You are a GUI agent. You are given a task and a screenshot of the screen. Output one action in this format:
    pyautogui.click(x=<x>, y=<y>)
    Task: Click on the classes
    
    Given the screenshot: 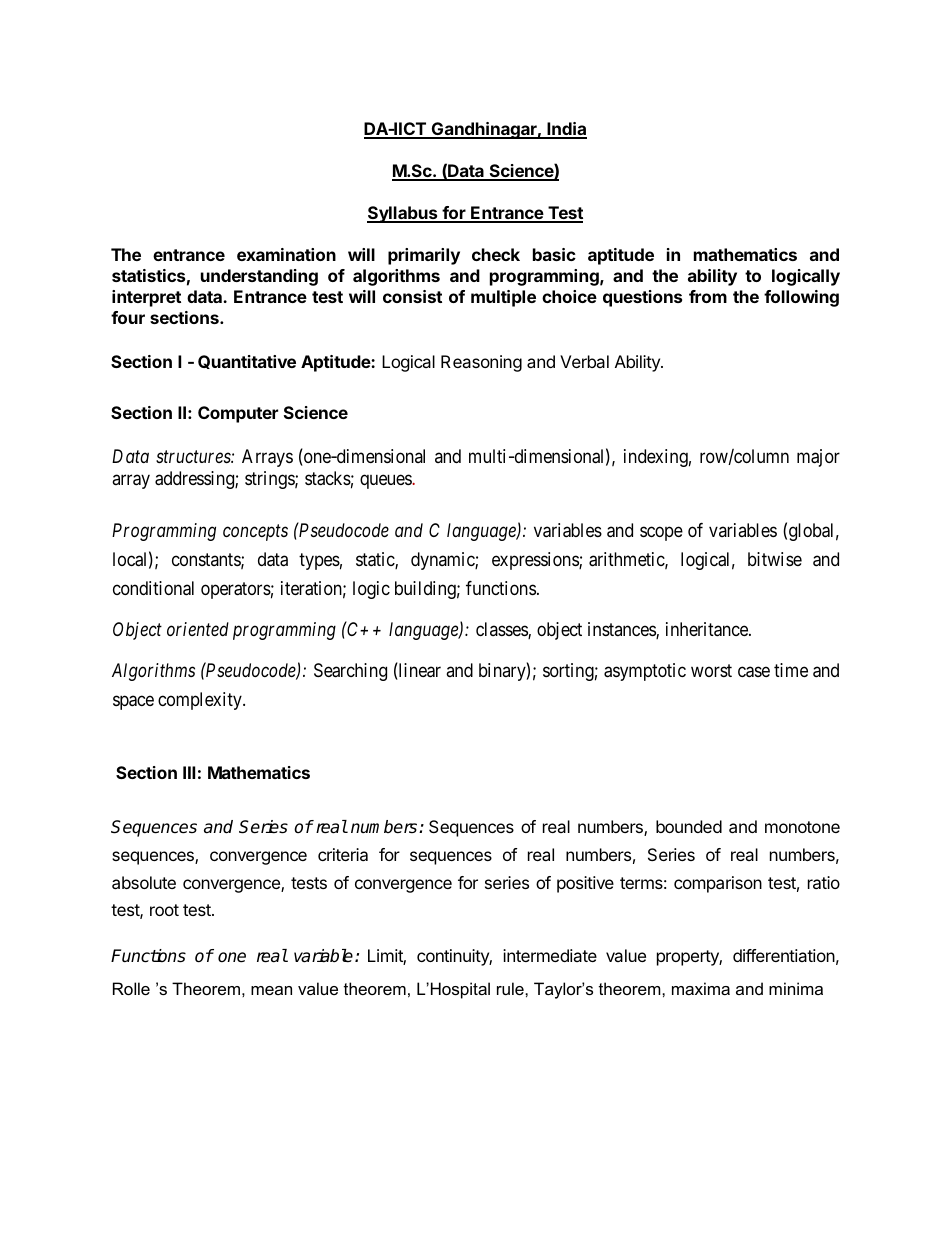 What is the action you would take?
    pyautogui.click(x=502, y=630)
